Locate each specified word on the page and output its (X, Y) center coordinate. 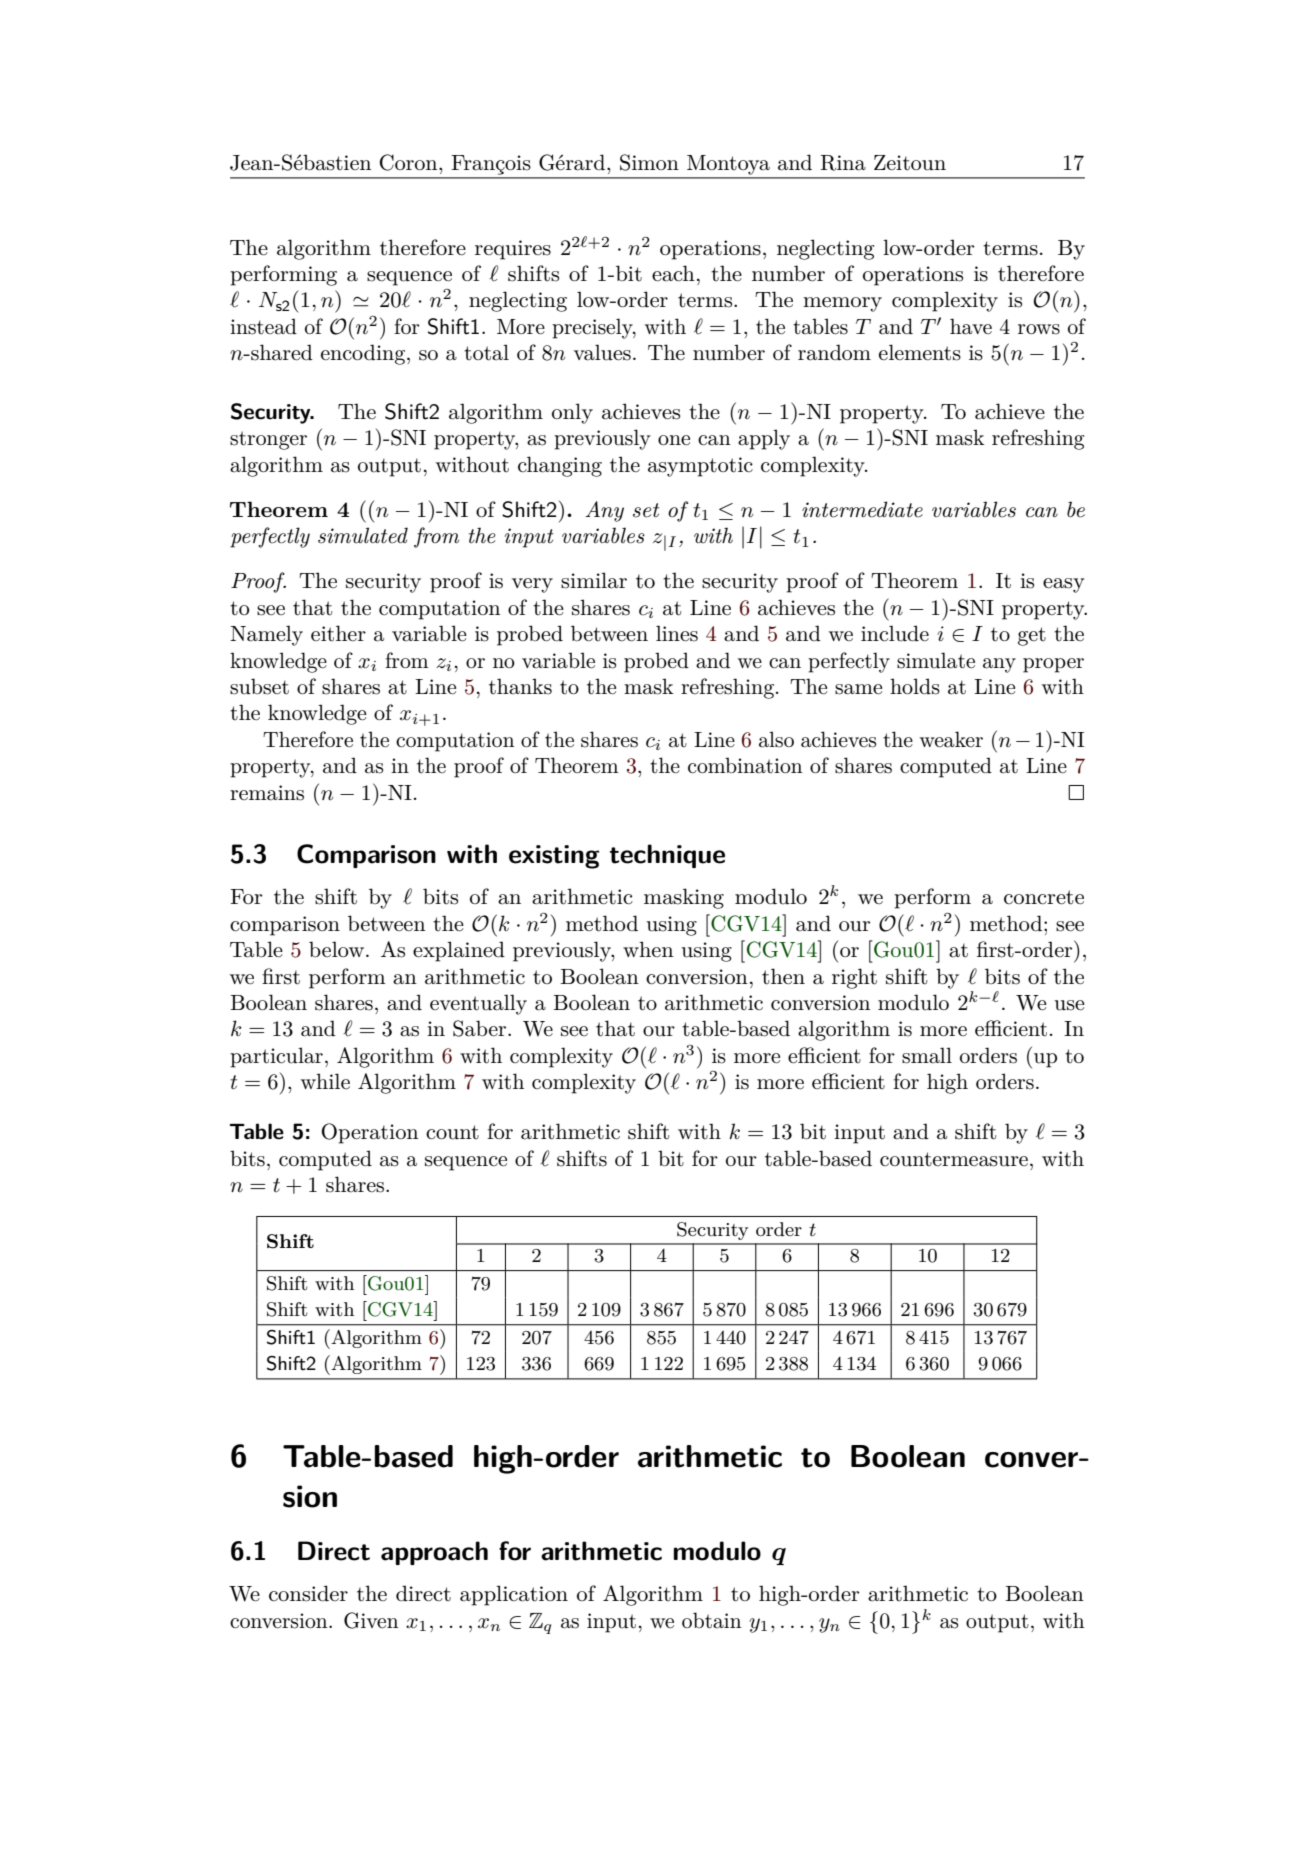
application (514, 1595)
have (971, 326)
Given (371, 1620)
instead (263, 326)
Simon (649, 162)
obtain (712, 1620)
